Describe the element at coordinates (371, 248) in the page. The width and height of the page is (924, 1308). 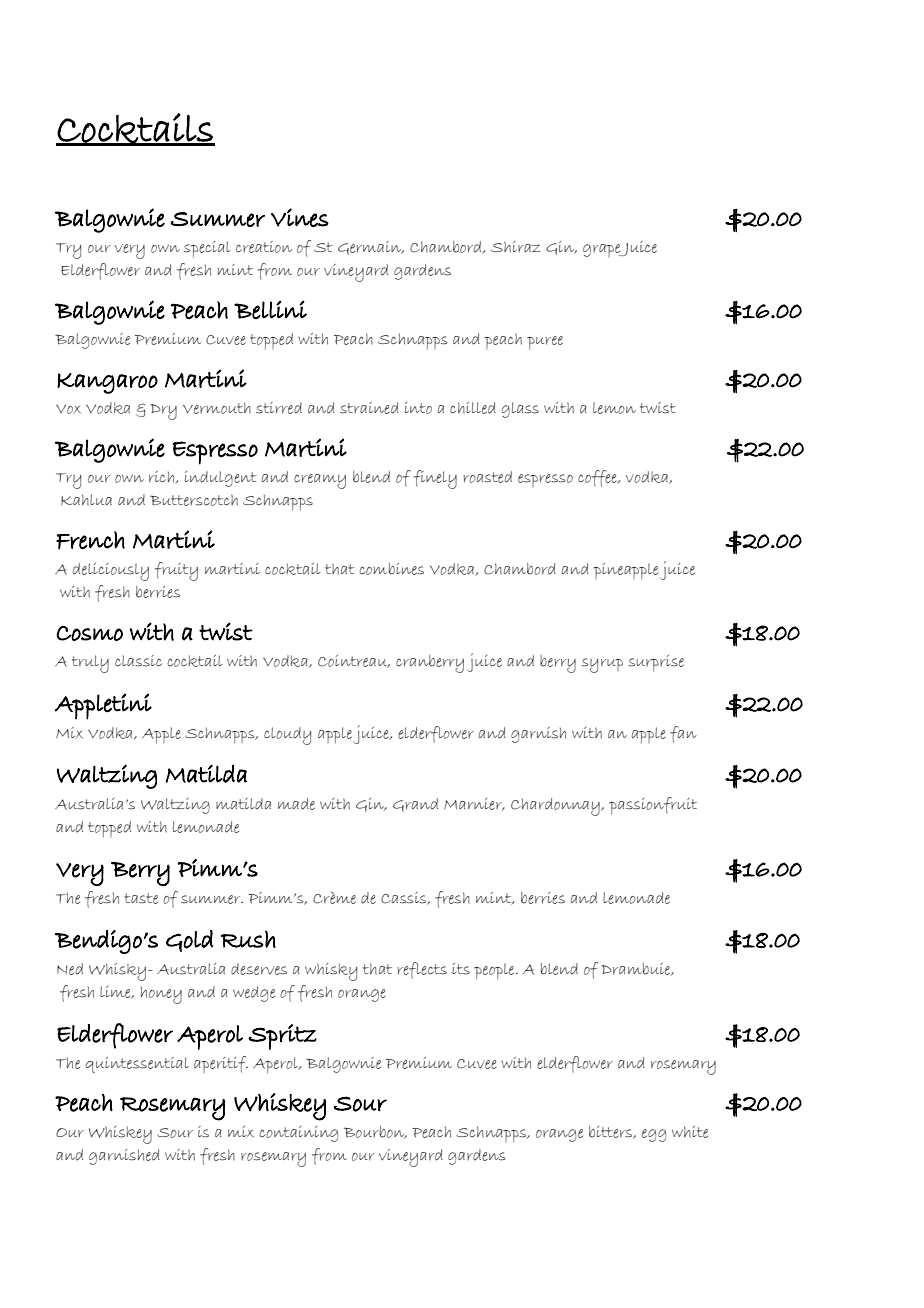
I see `Germain` at that location.
